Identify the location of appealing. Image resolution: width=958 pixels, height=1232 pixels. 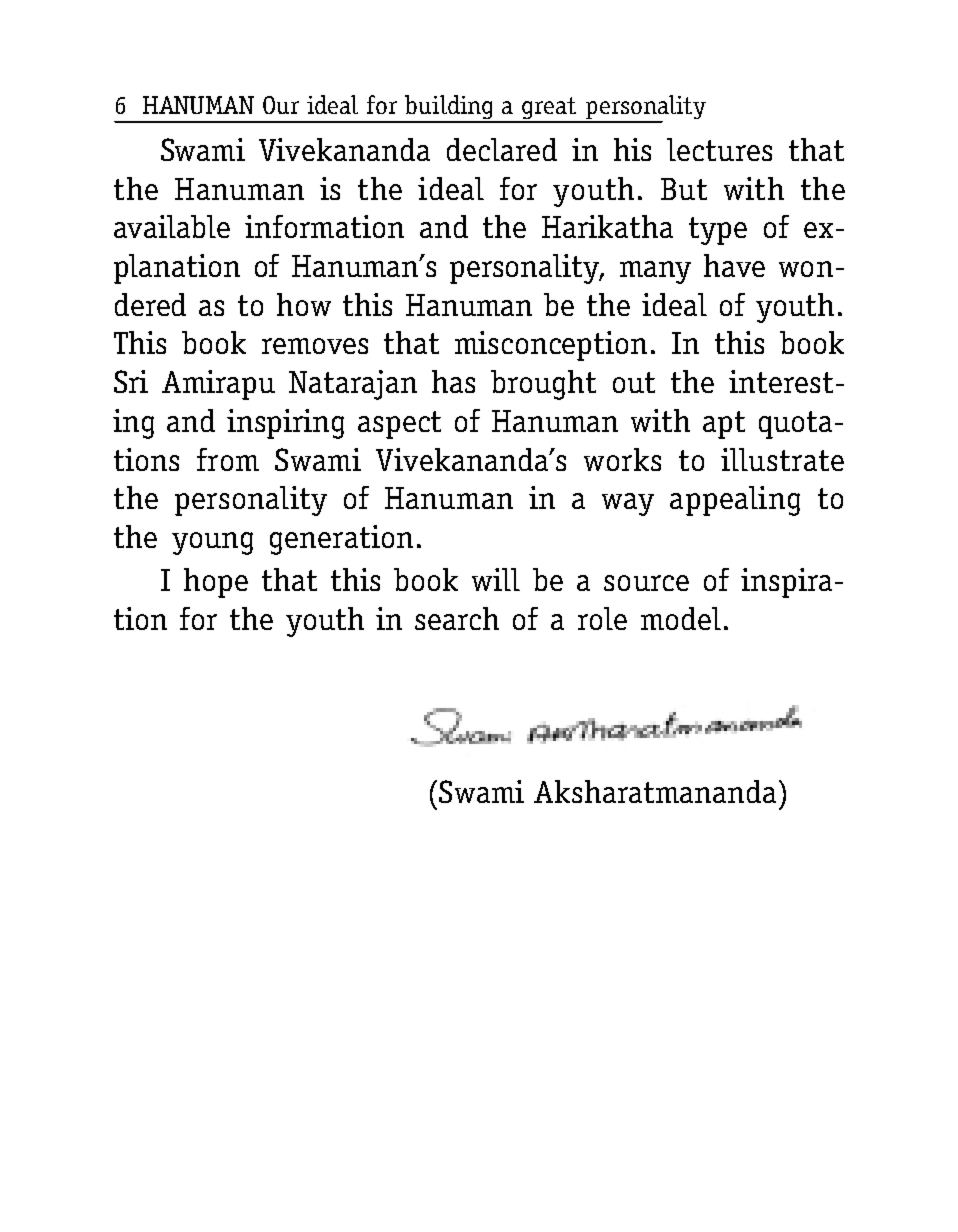
(735, 501).
